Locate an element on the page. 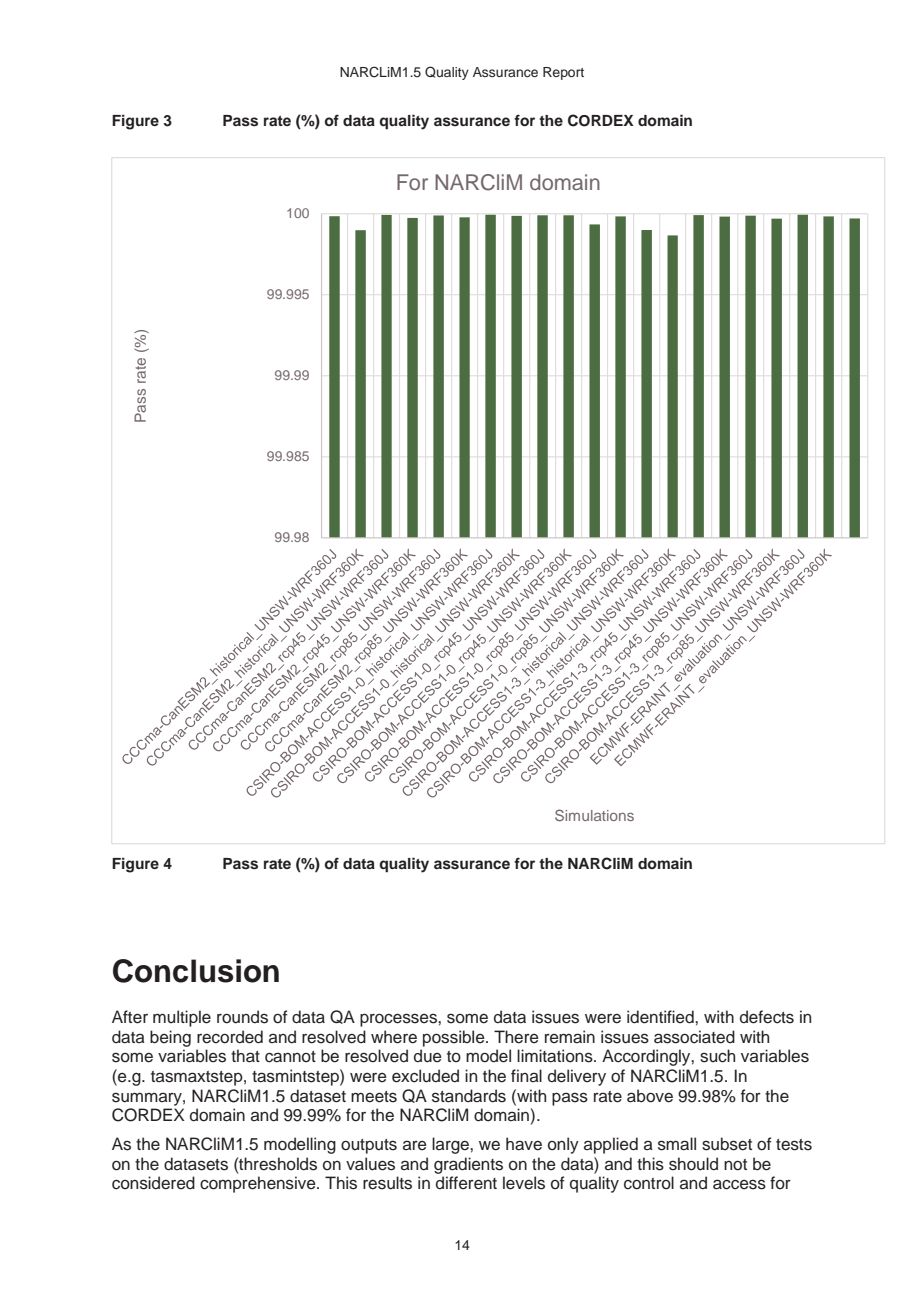 The height and width of the image is (1308, 924). comprehensive is located at coordinates (259, 1184).
